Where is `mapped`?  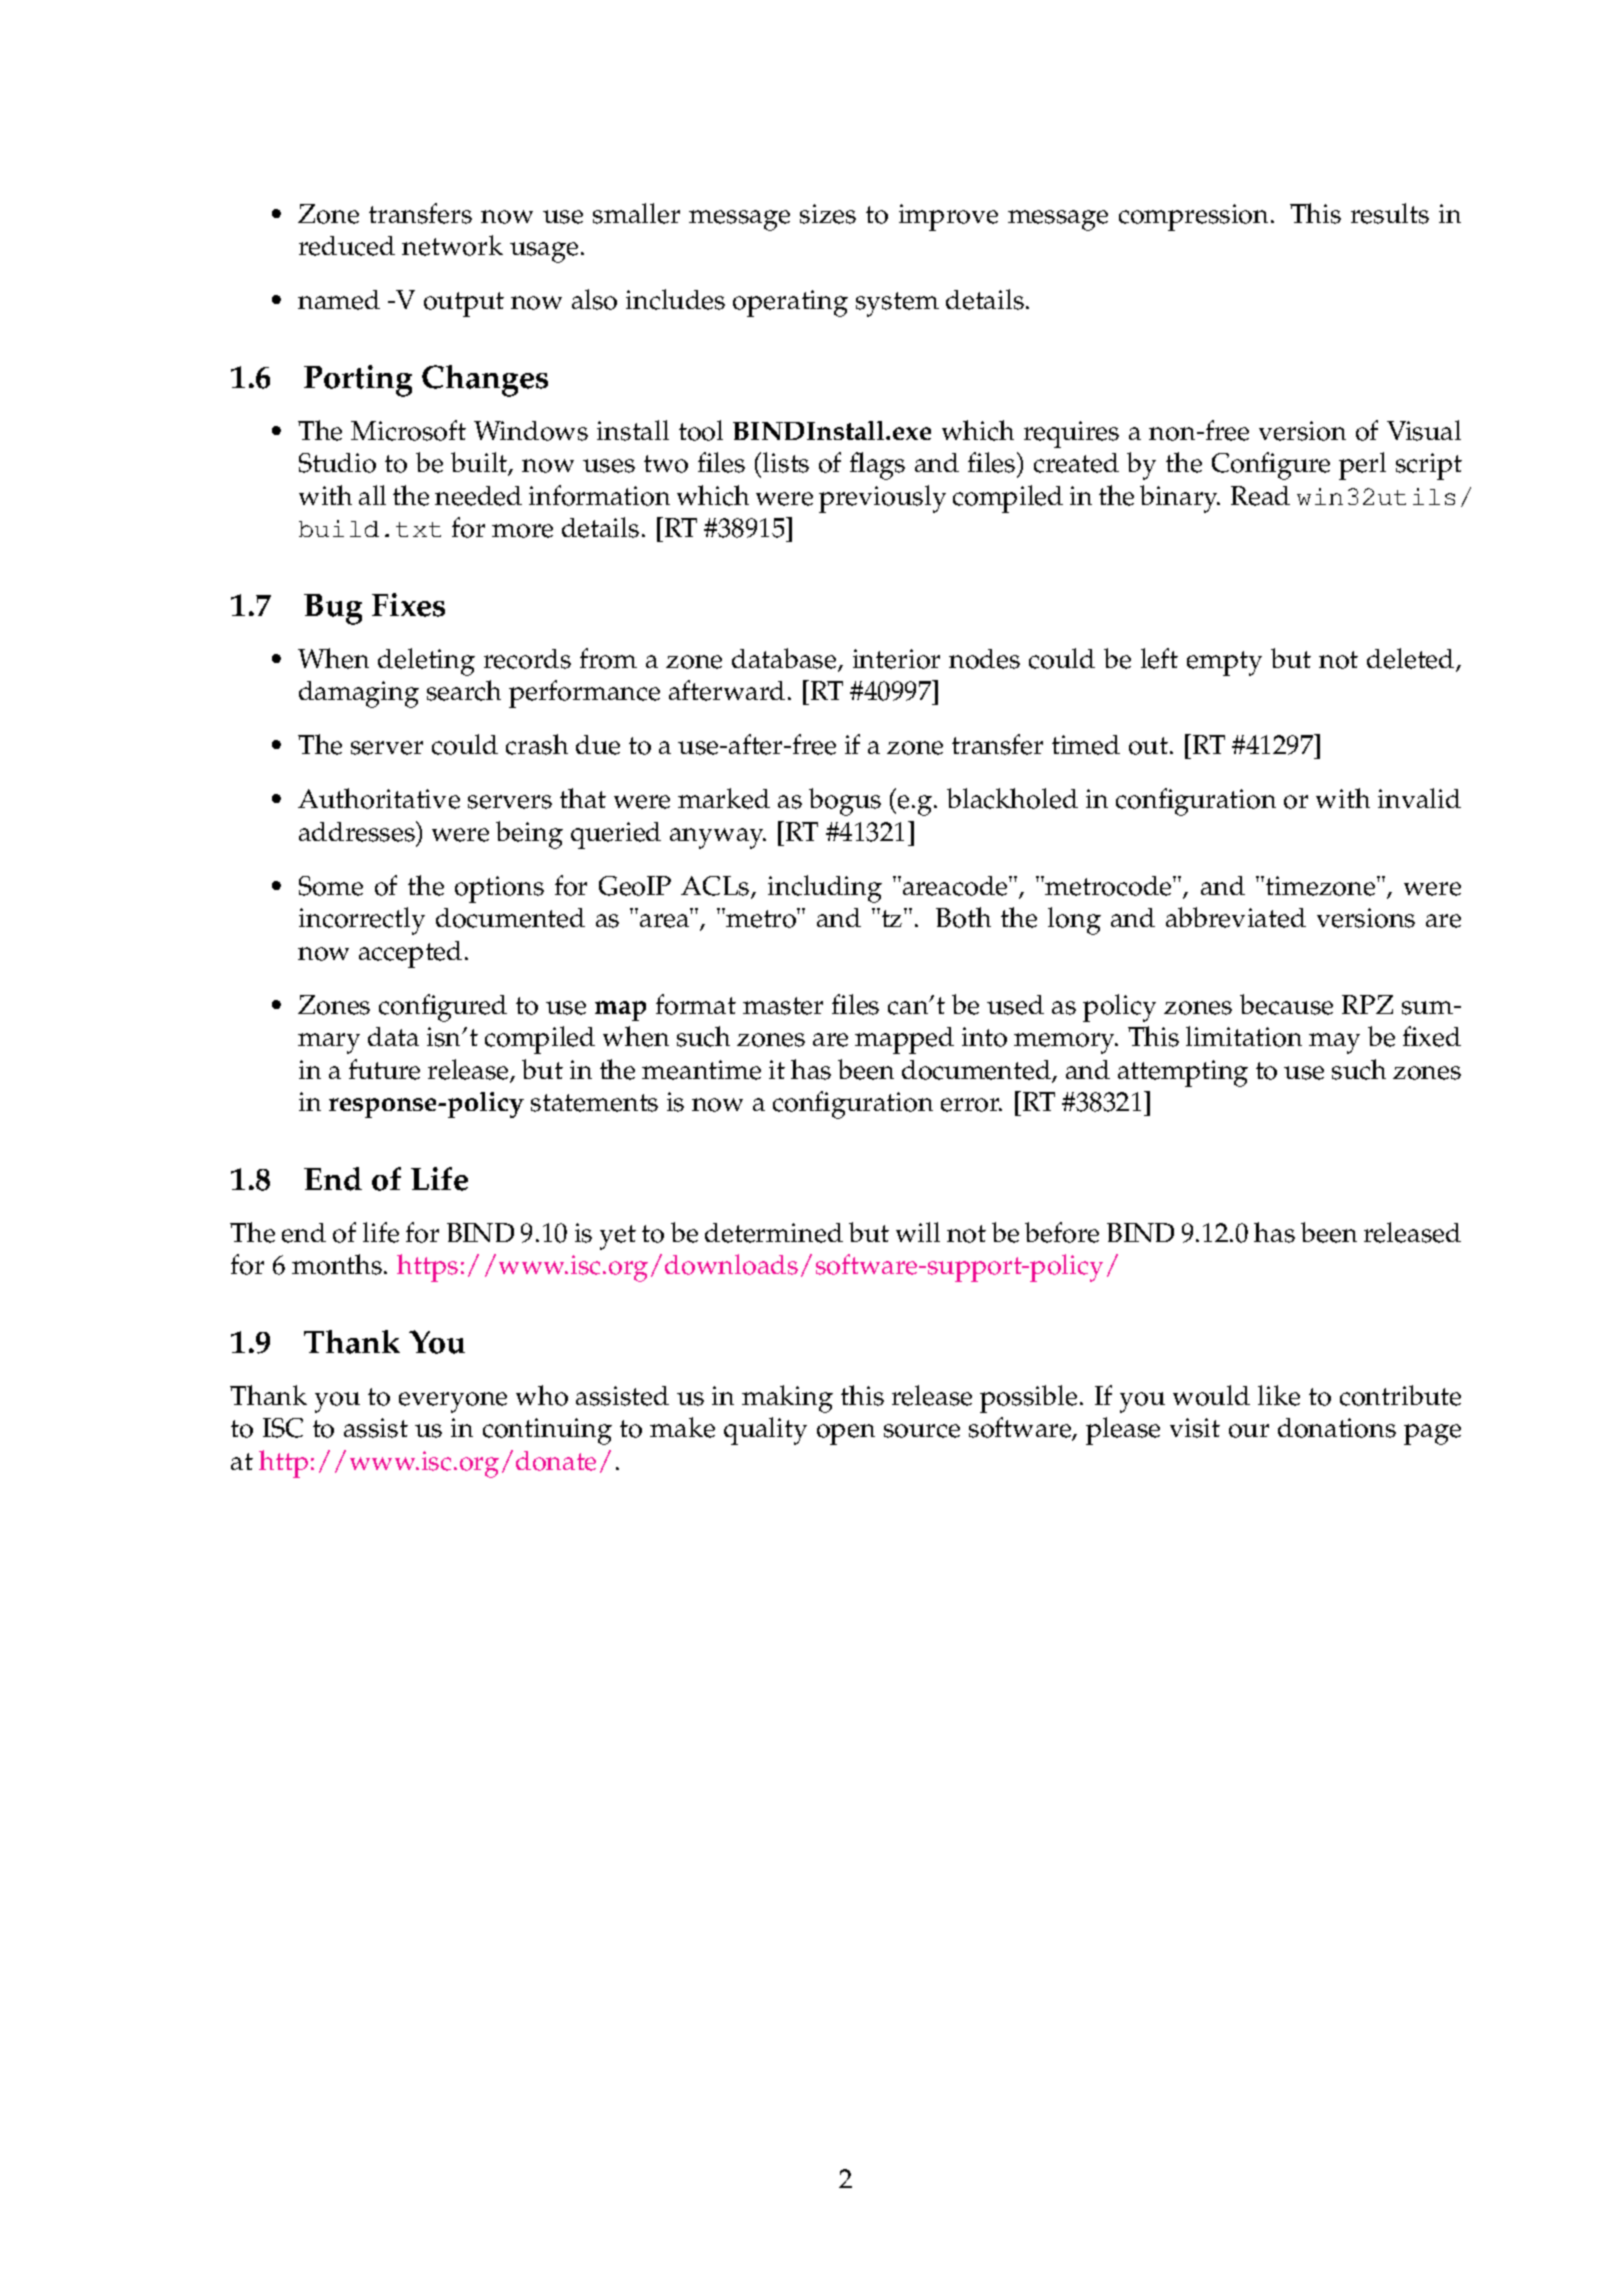 mapped is located at coordinates (904, 1040).
